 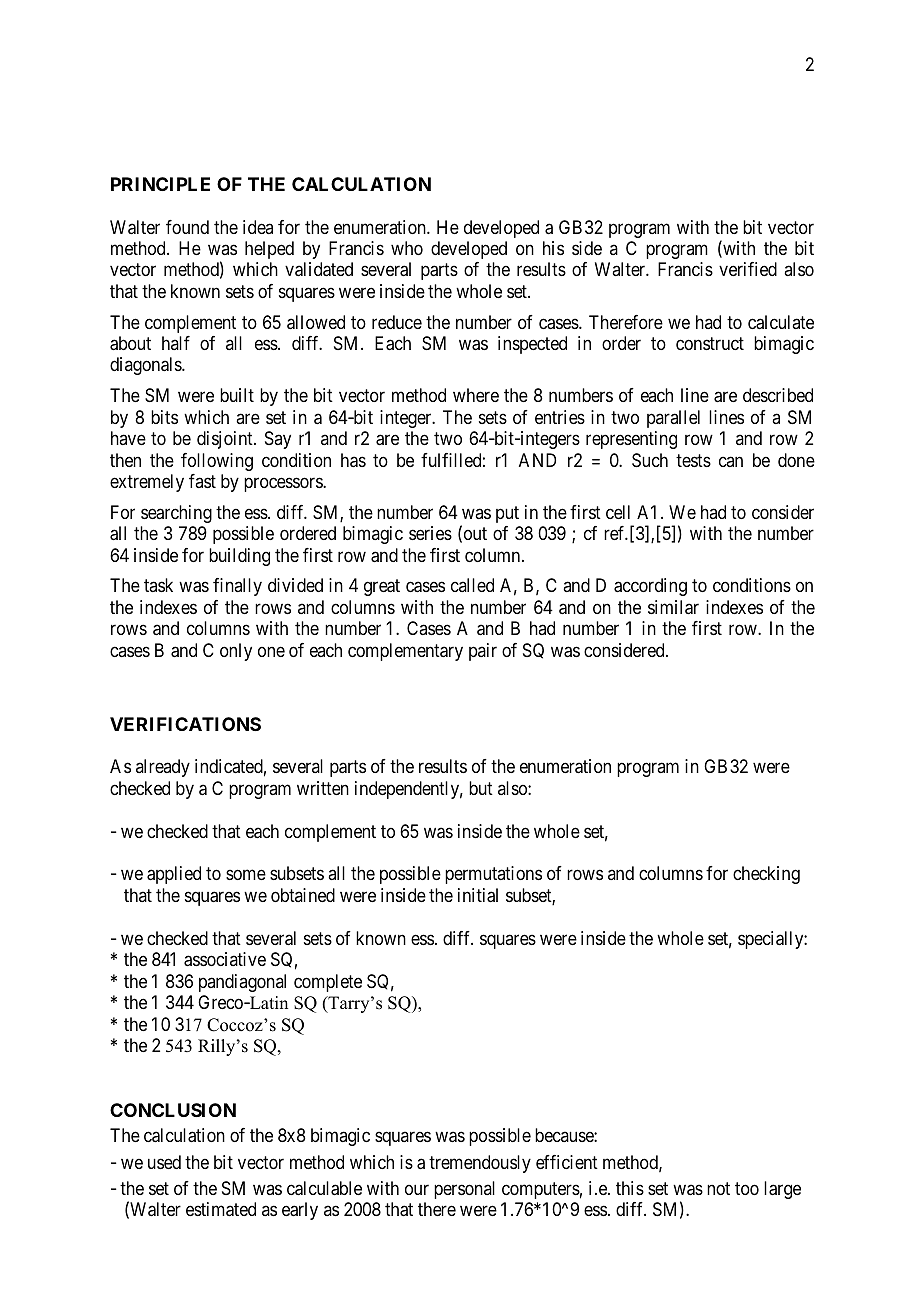 What do you see at coordinates (217, 462) in the image?
I see `following` at bounding box center [217, 462].
